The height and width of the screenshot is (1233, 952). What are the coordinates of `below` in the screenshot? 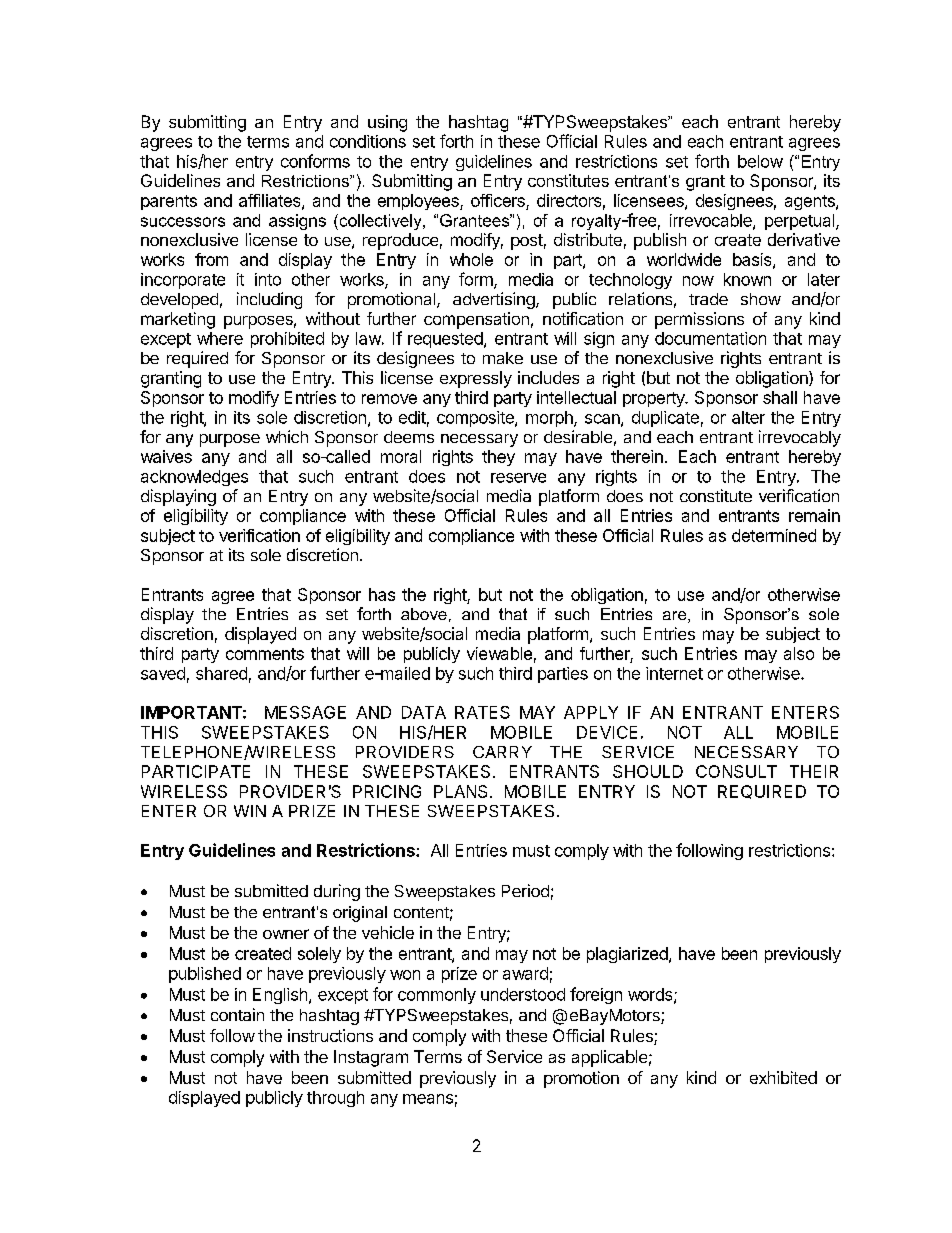 It's located at (760, 161).
